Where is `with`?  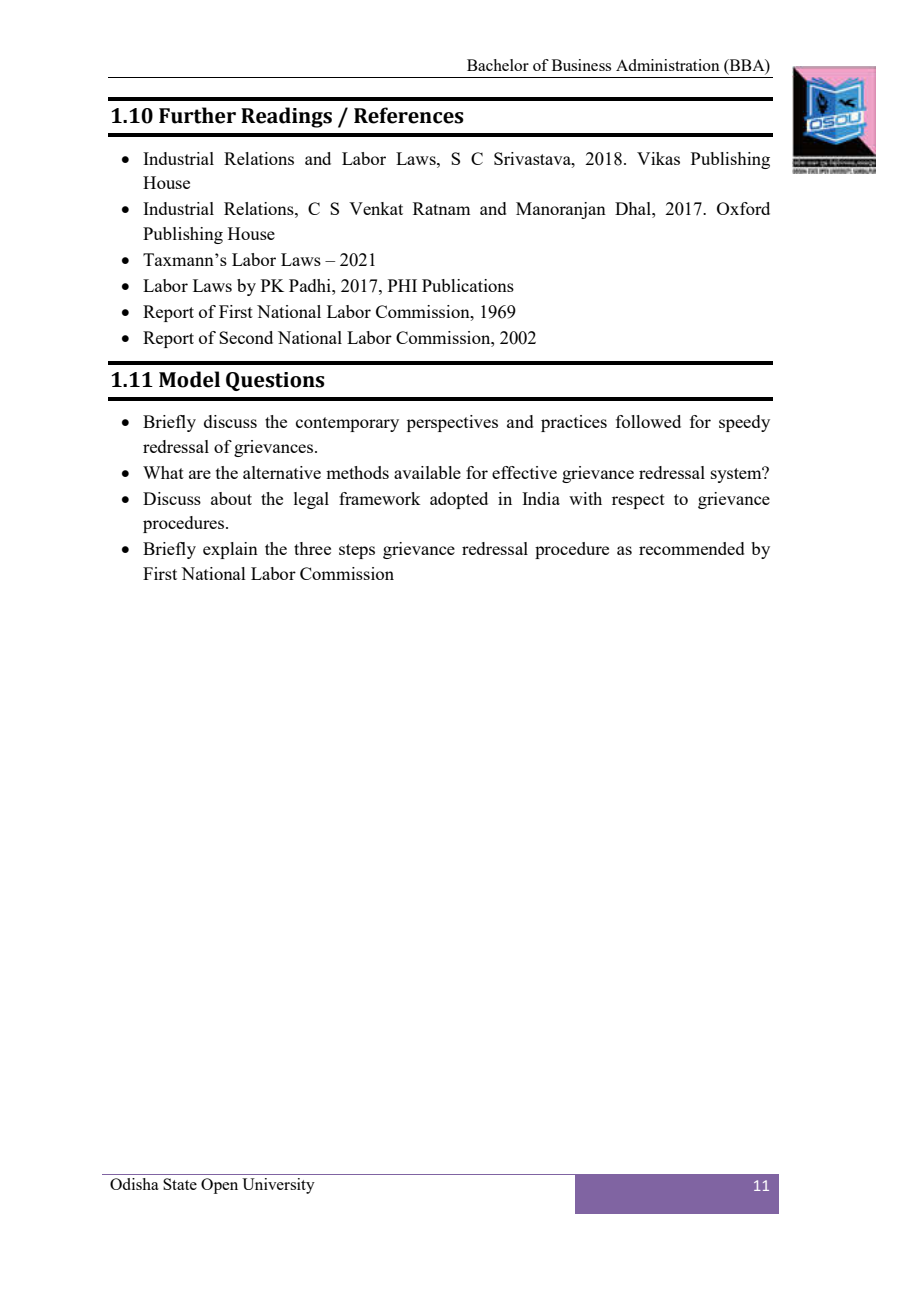
with is located at coordinates (585, 498).
